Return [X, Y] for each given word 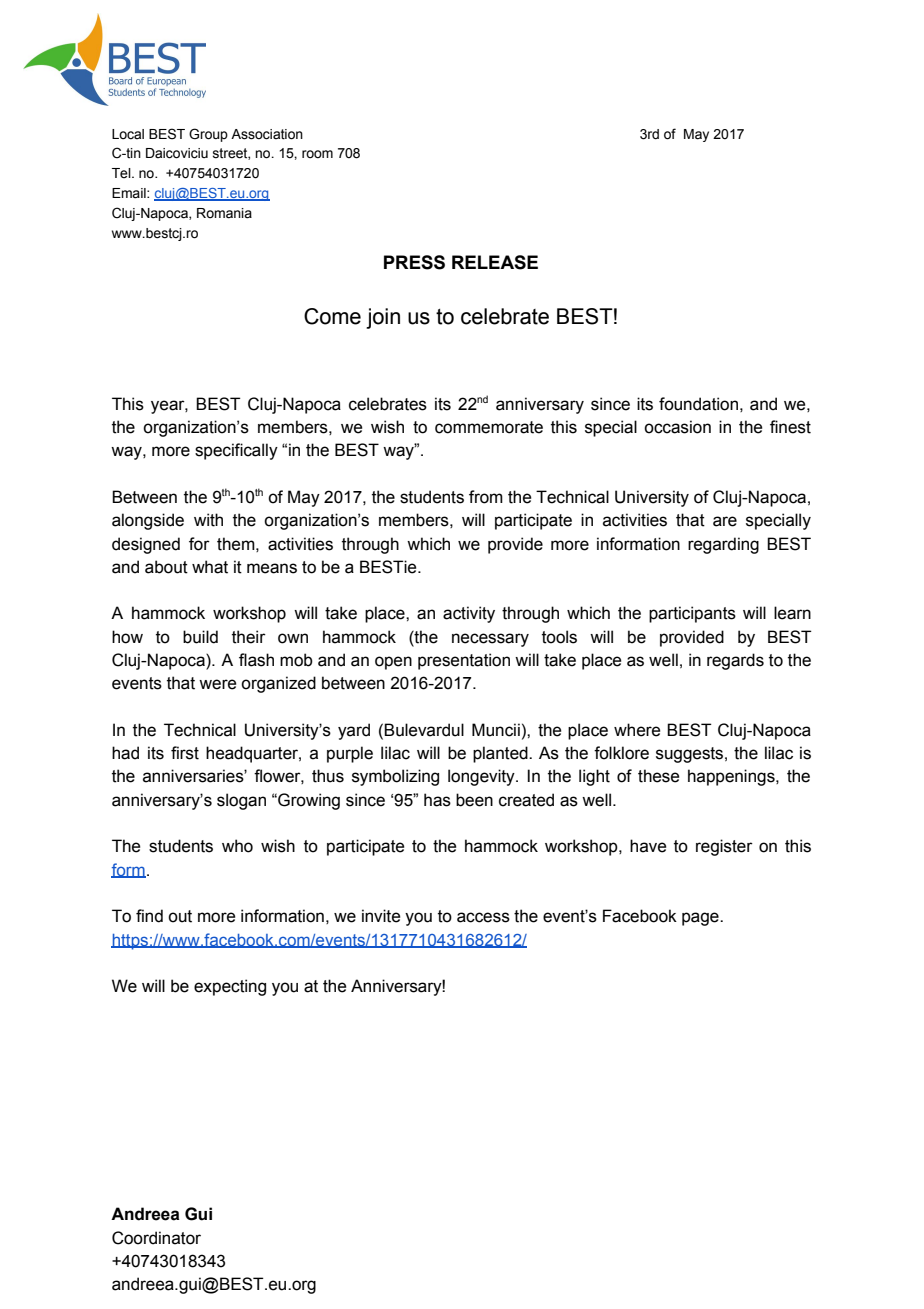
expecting [230, 987]
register [724, 847]
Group [208, 135]
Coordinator [156, 1238]
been [474, 800]
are [725, 521]
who [237, 846]
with [208, 520]
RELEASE [495, 262]
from [486, 497]
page [701, 919]
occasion [677, 427]
